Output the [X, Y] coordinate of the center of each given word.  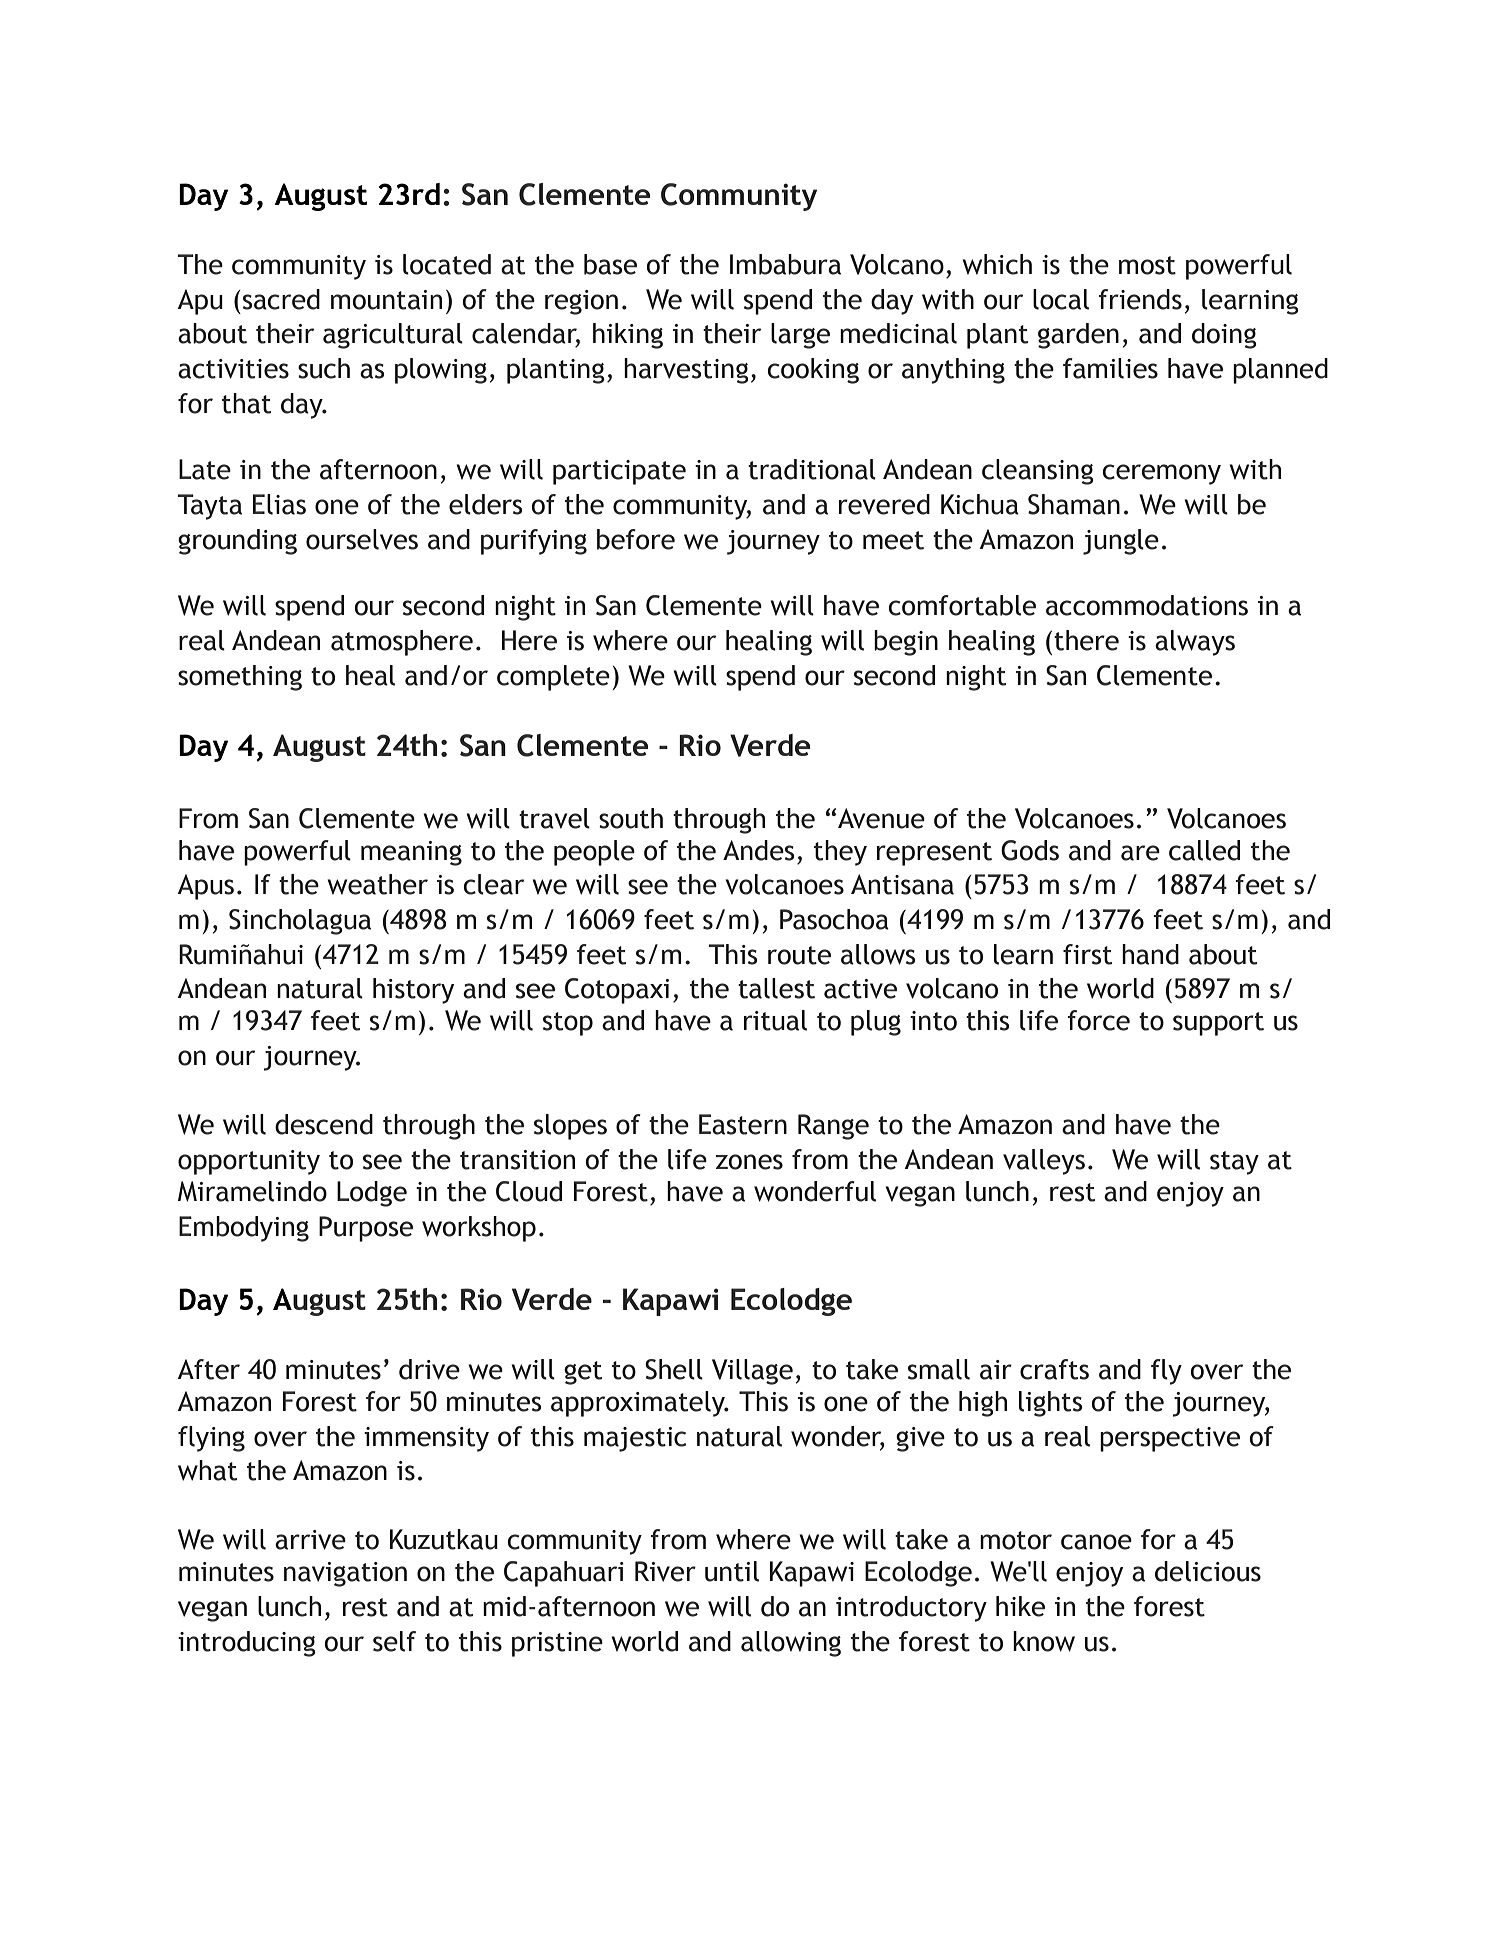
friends [1140, 299]
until [732, 1571]
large [800, 336]
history [413, 991]
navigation [345, 1574]
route [799, 955]
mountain [386, 300]
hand [1150, 954]
